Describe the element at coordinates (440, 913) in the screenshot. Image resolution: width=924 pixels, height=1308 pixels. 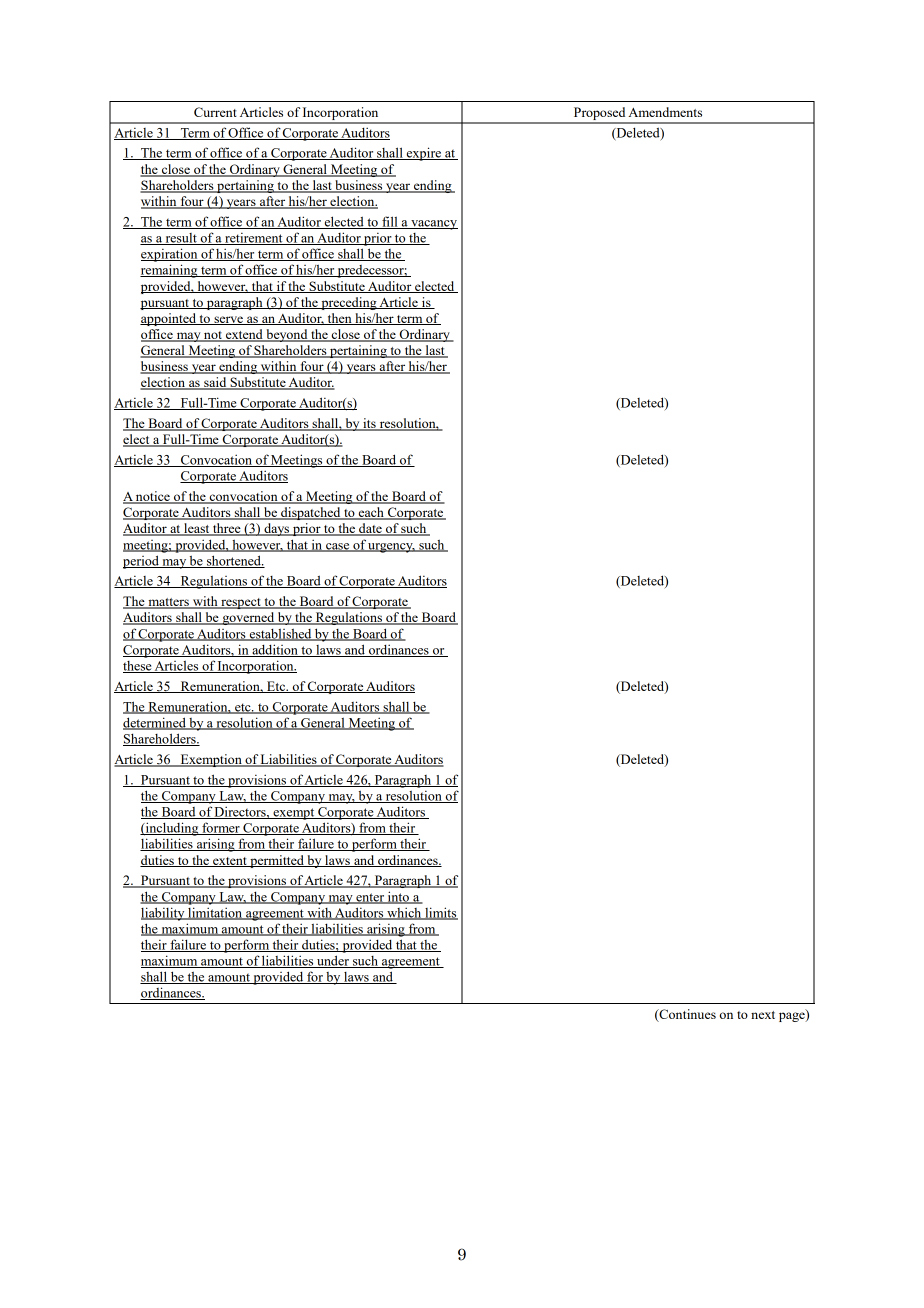
I see `limits` at that location.
